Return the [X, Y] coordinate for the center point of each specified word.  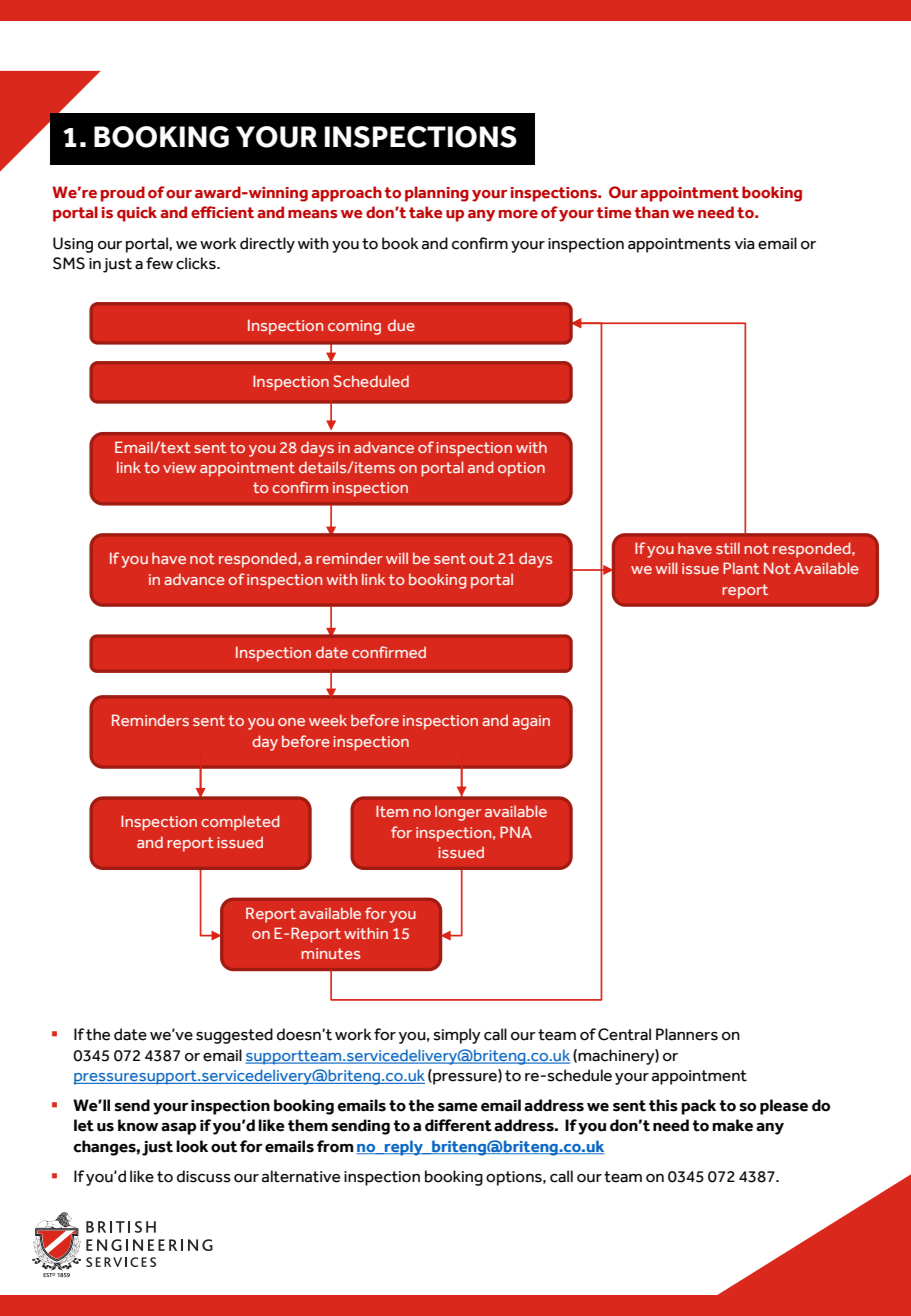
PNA [516, 832]
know [138, 1125]
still [728, 548]
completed [240, 823]
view [179, 467]
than [652, 212]
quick [137, 214]
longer [458, 813]
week [328, 720]
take [426, 212]
